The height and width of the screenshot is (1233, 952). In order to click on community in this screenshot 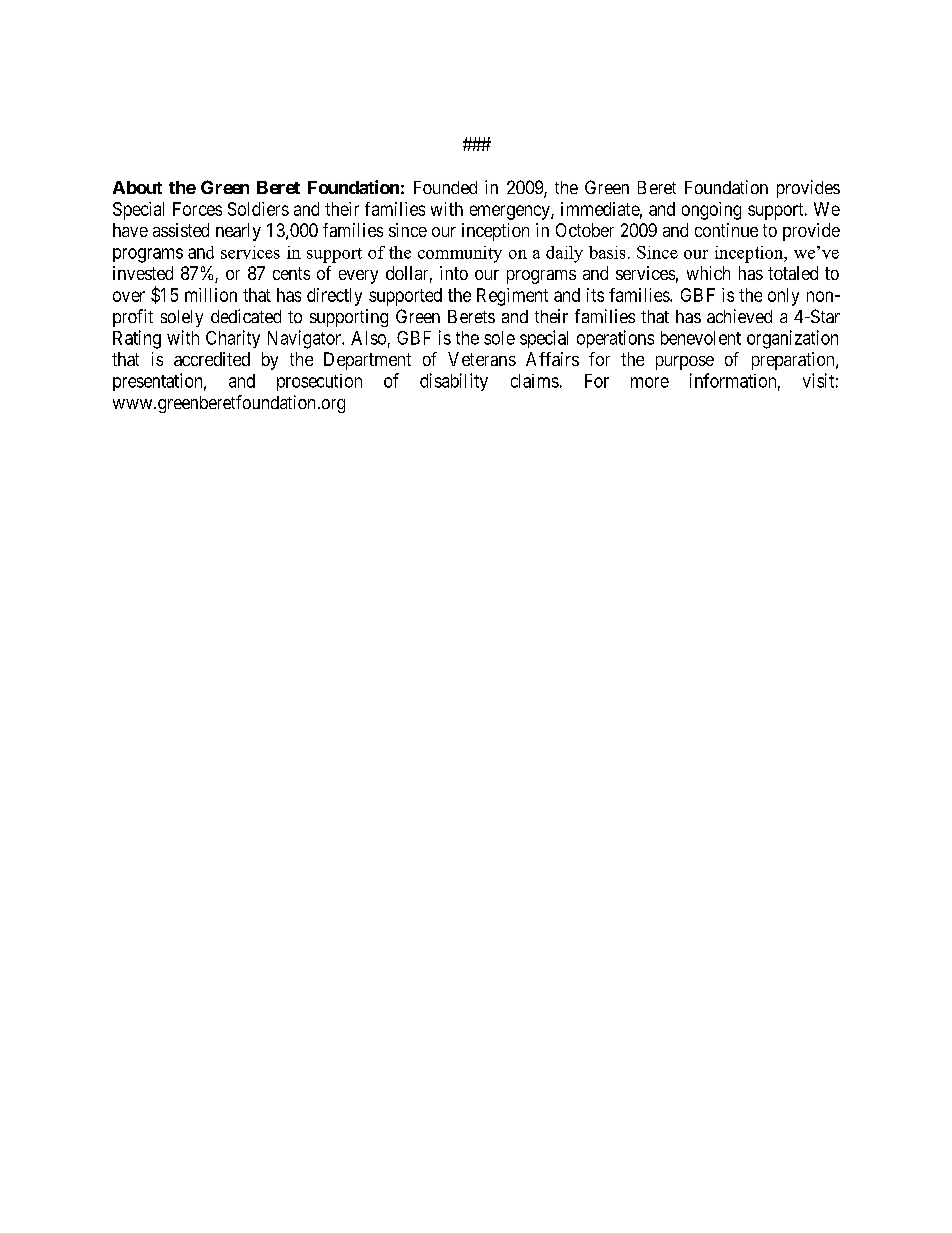, I will do `click(460, 254)`.
